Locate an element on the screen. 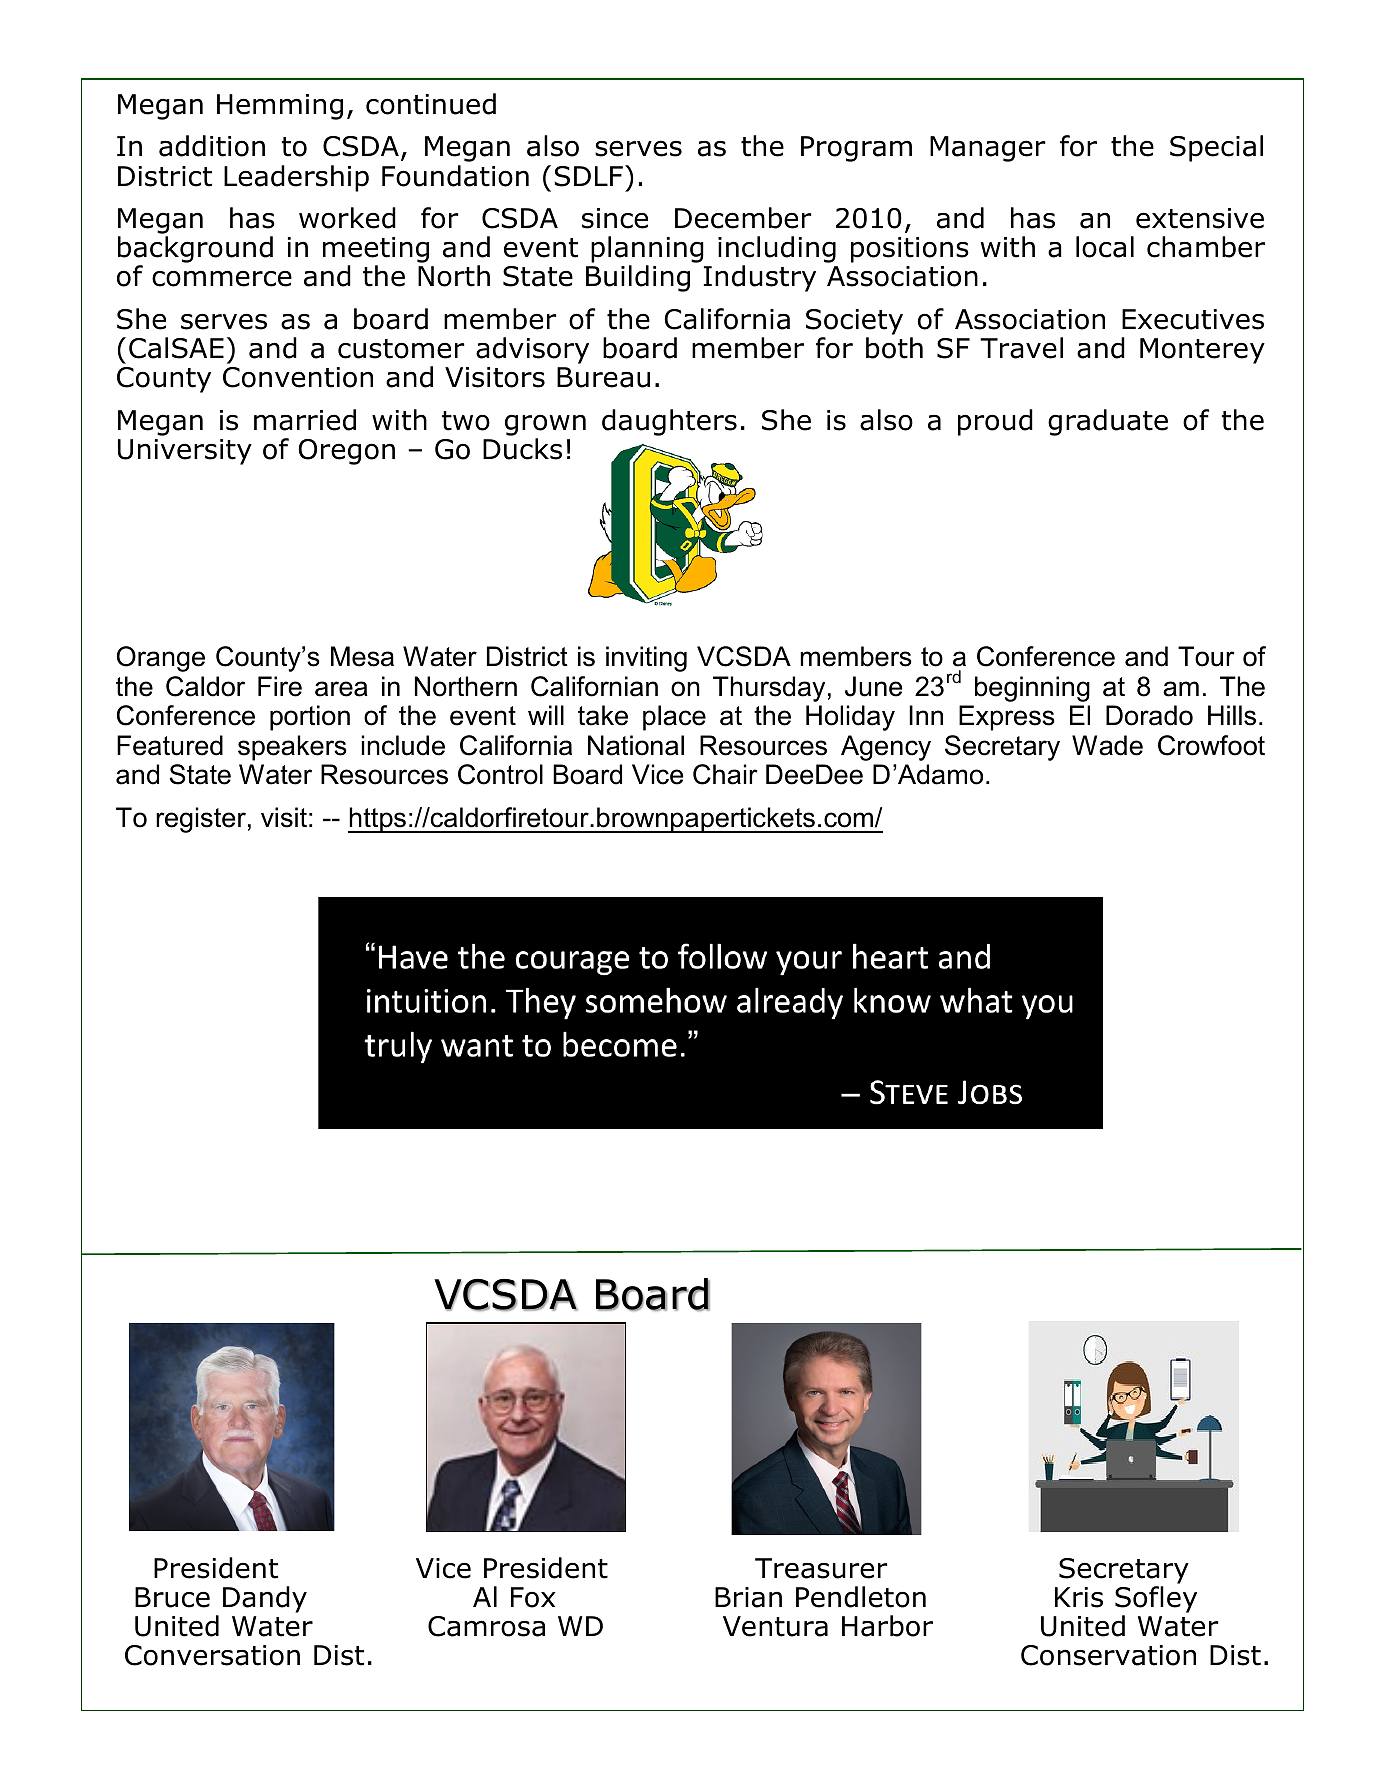  Leadership is located at coordinates (296, 178).
